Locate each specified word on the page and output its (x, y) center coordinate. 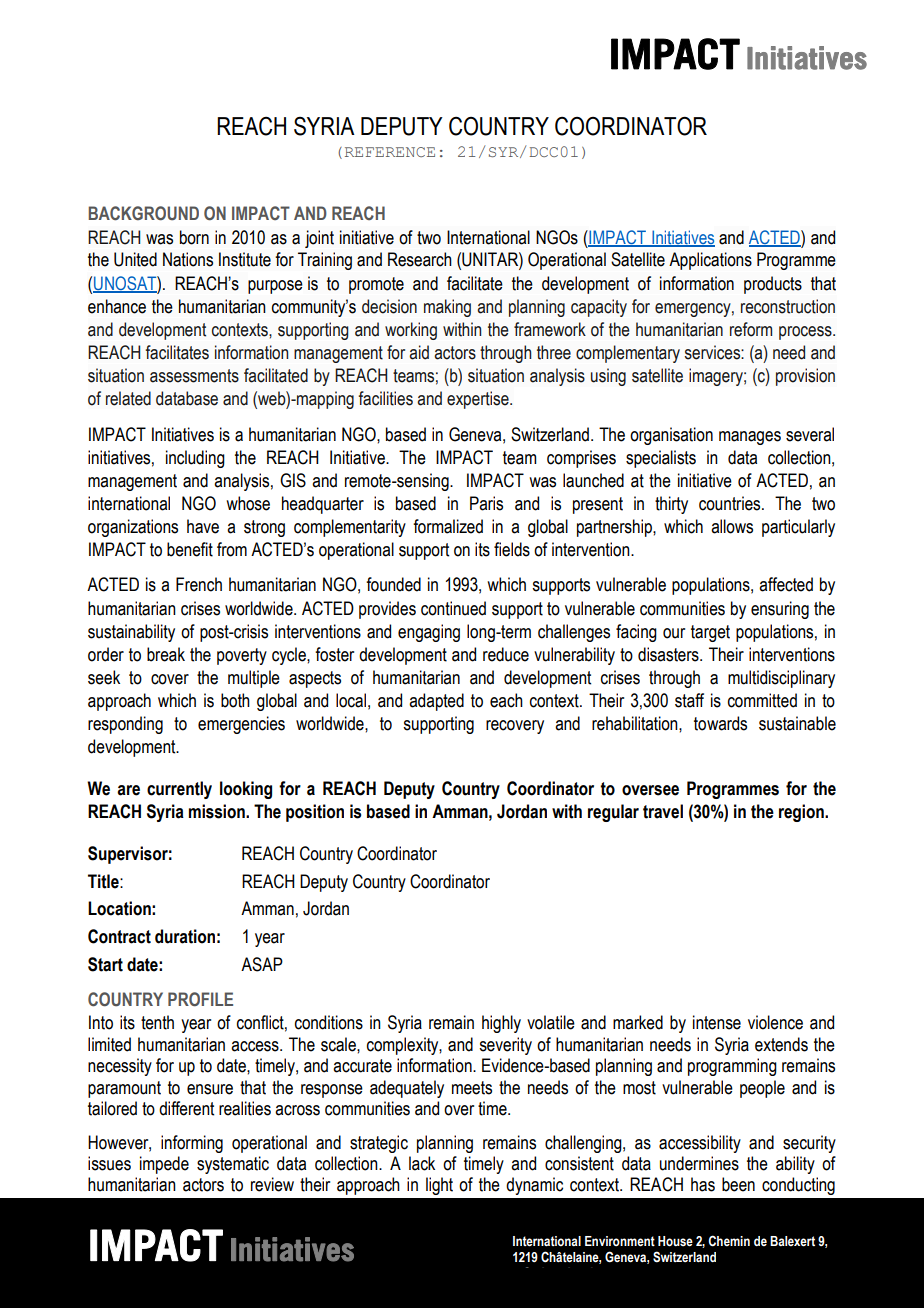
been (738, 1184)
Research (420, 259)
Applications (710, 261)
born (194, 237)
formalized (448, 526)
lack (422, 1163)
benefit (190, 549)
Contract (119, 936)
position (315, 813)
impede (164, 1165)
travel (663, 811)
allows (732, 526)
